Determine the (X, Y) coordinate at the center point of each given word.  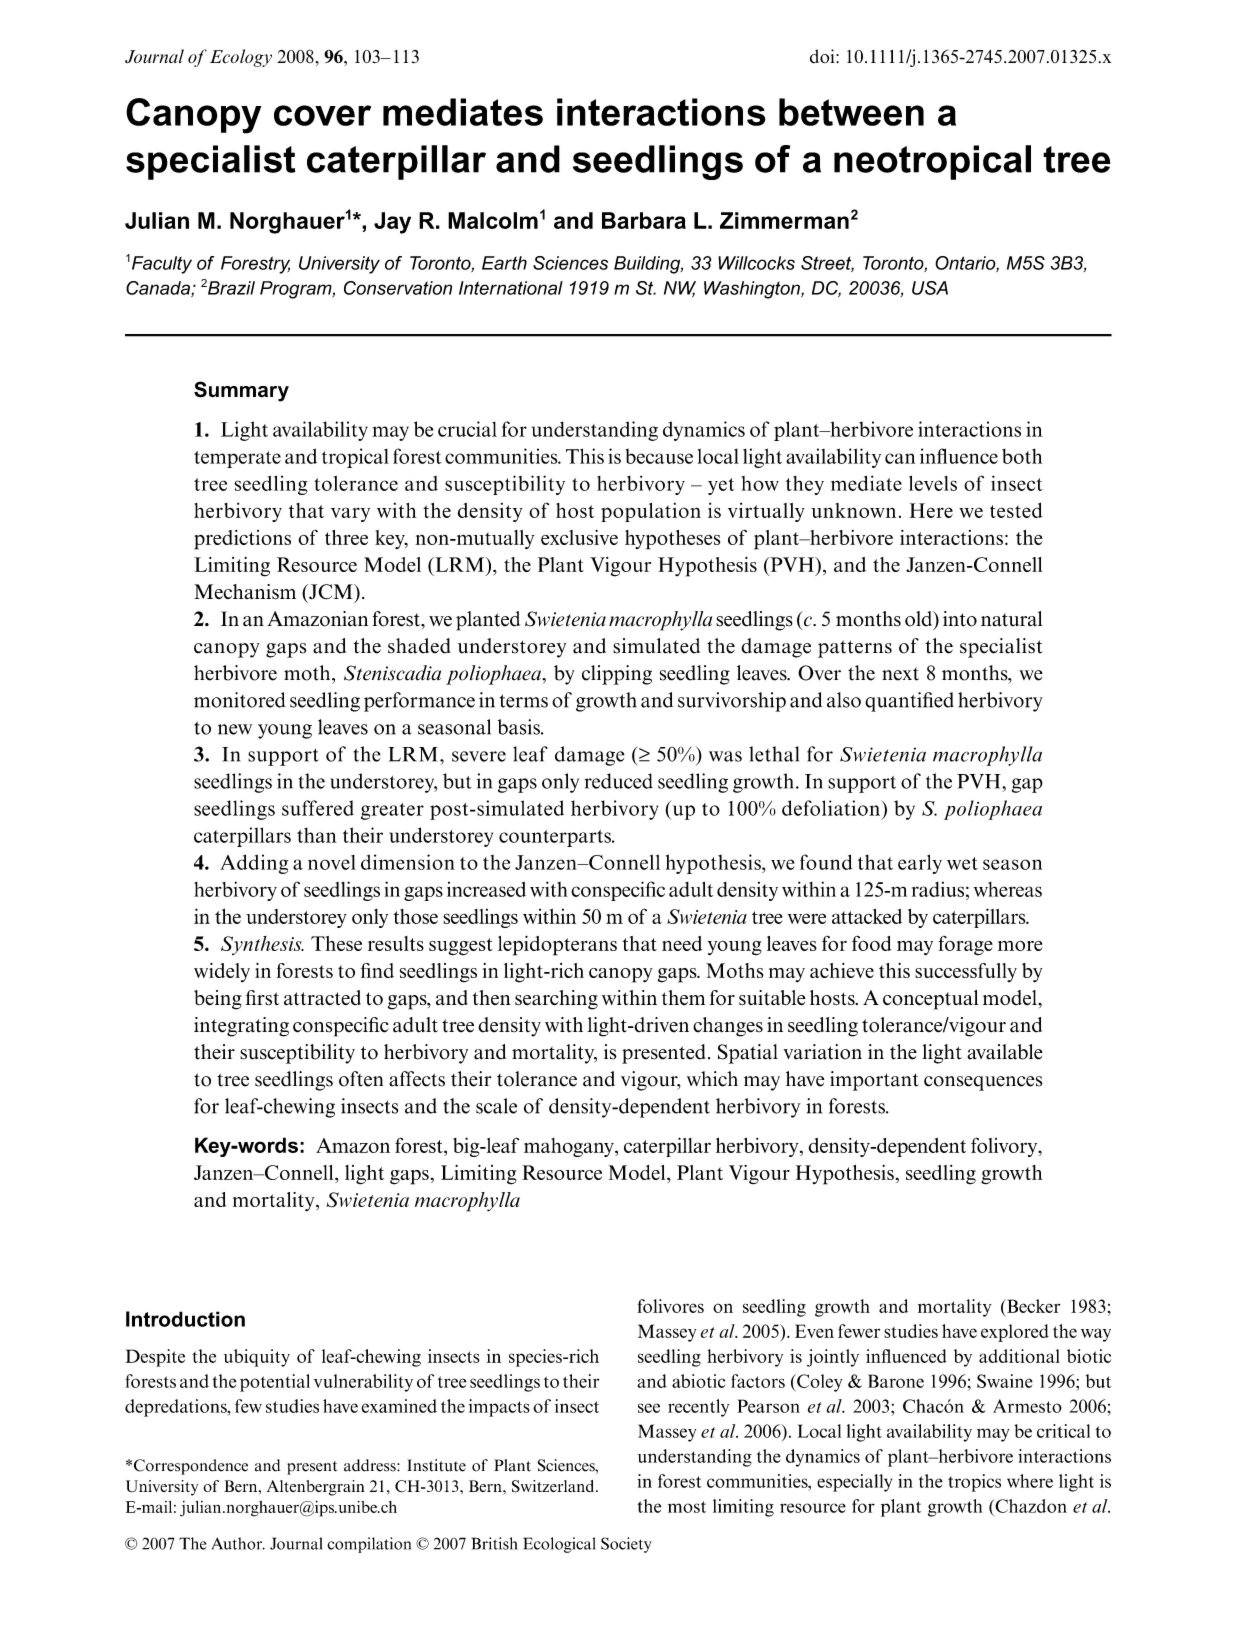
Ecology (241, 58)
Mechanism (245, 592)
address (371, 1465)
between (851, 112)
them (683, 997)
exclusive (579, 537)
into (960, 619)
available (1005, 1052)
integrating (241, 1027)
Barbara (644, 220)
